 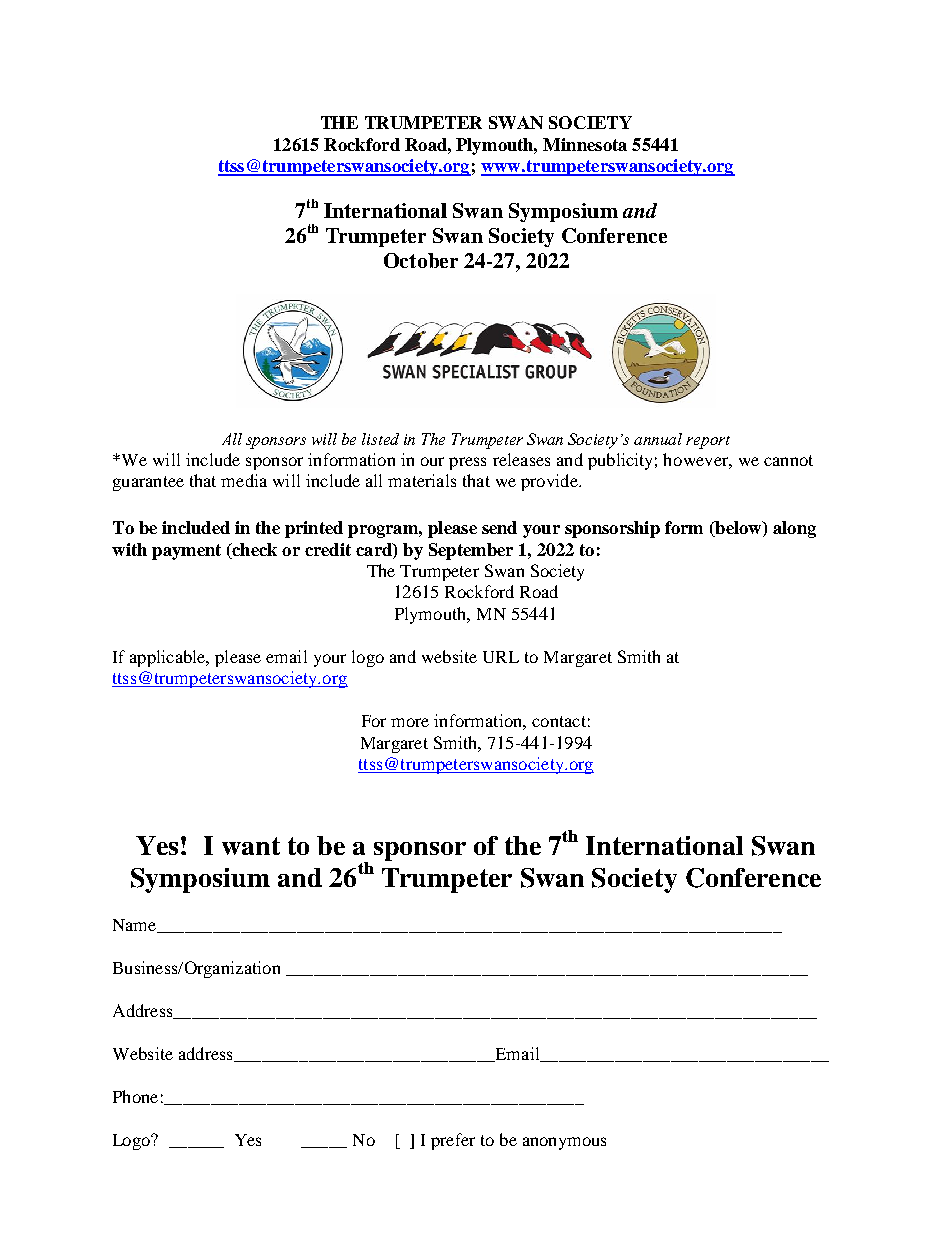 What do you see at coordinates (585, 144) in the screenshot?
I see `Minnesota` at bounding box center [585, 144].
